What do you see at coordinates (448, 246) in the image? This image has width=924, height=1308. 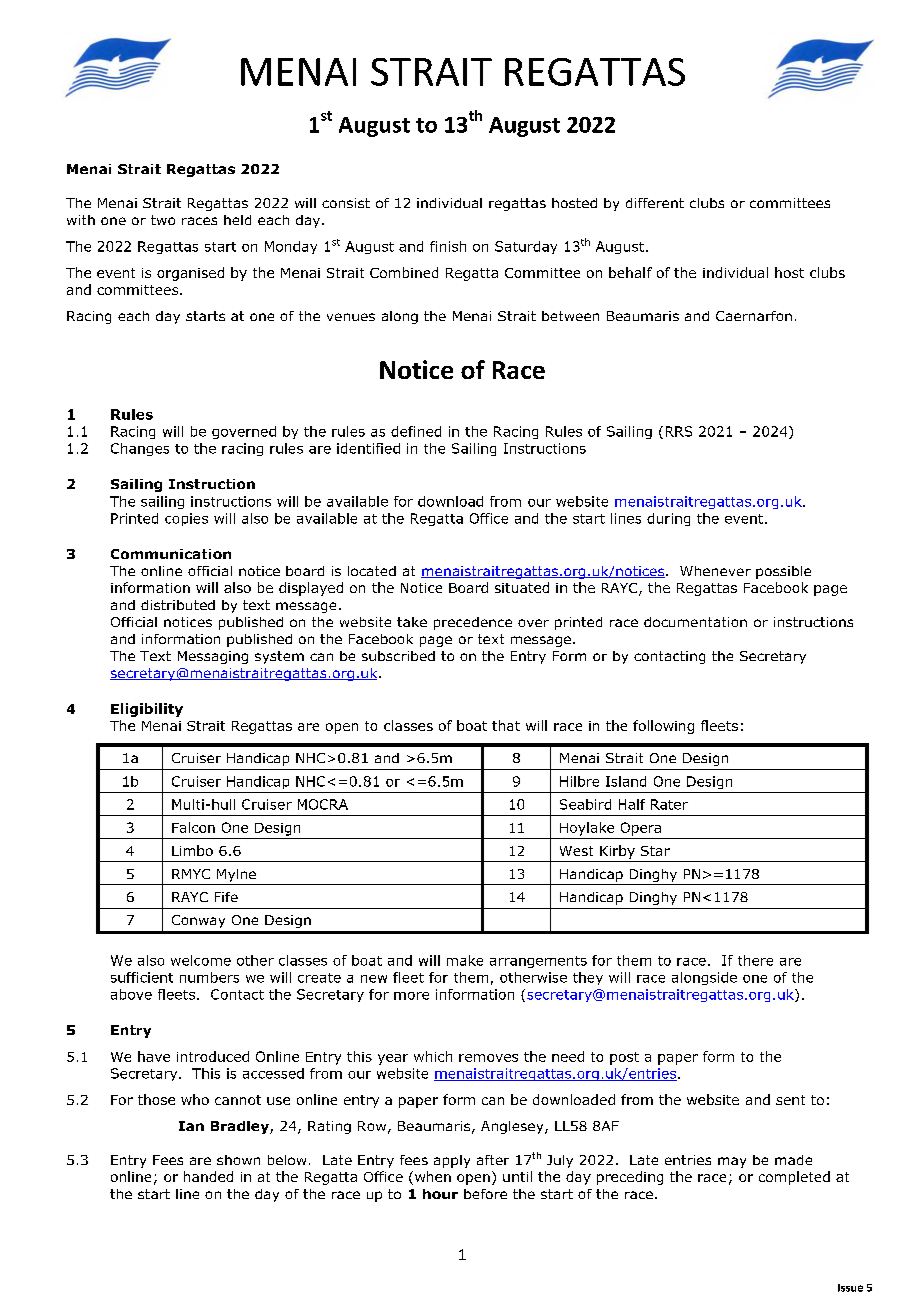 I see `finish` at bounding box center [448, 246].
